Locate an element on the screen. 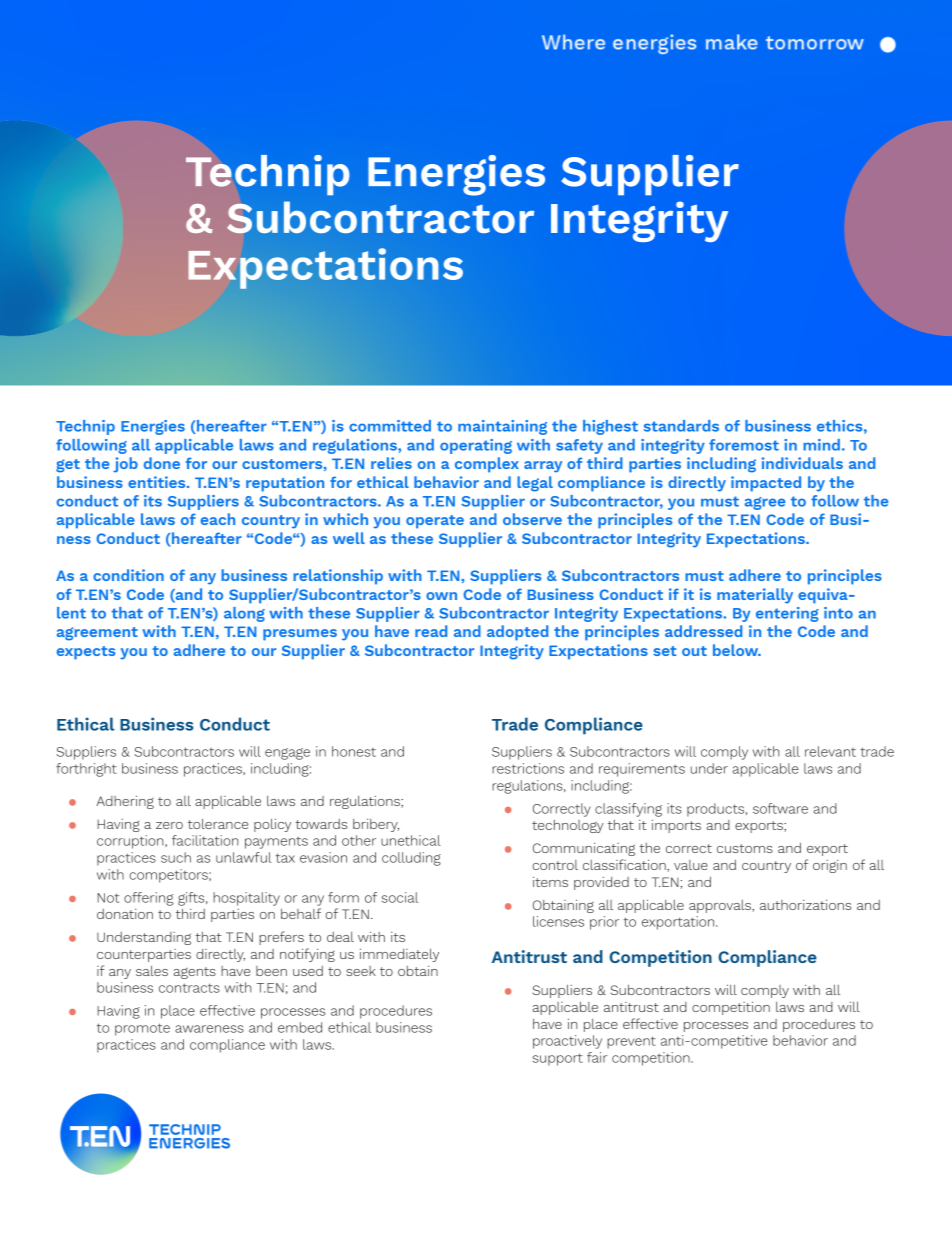 Image resolution: width=952 pixels, height=1233 pixels. operating is located at coordinates (476, 446).
